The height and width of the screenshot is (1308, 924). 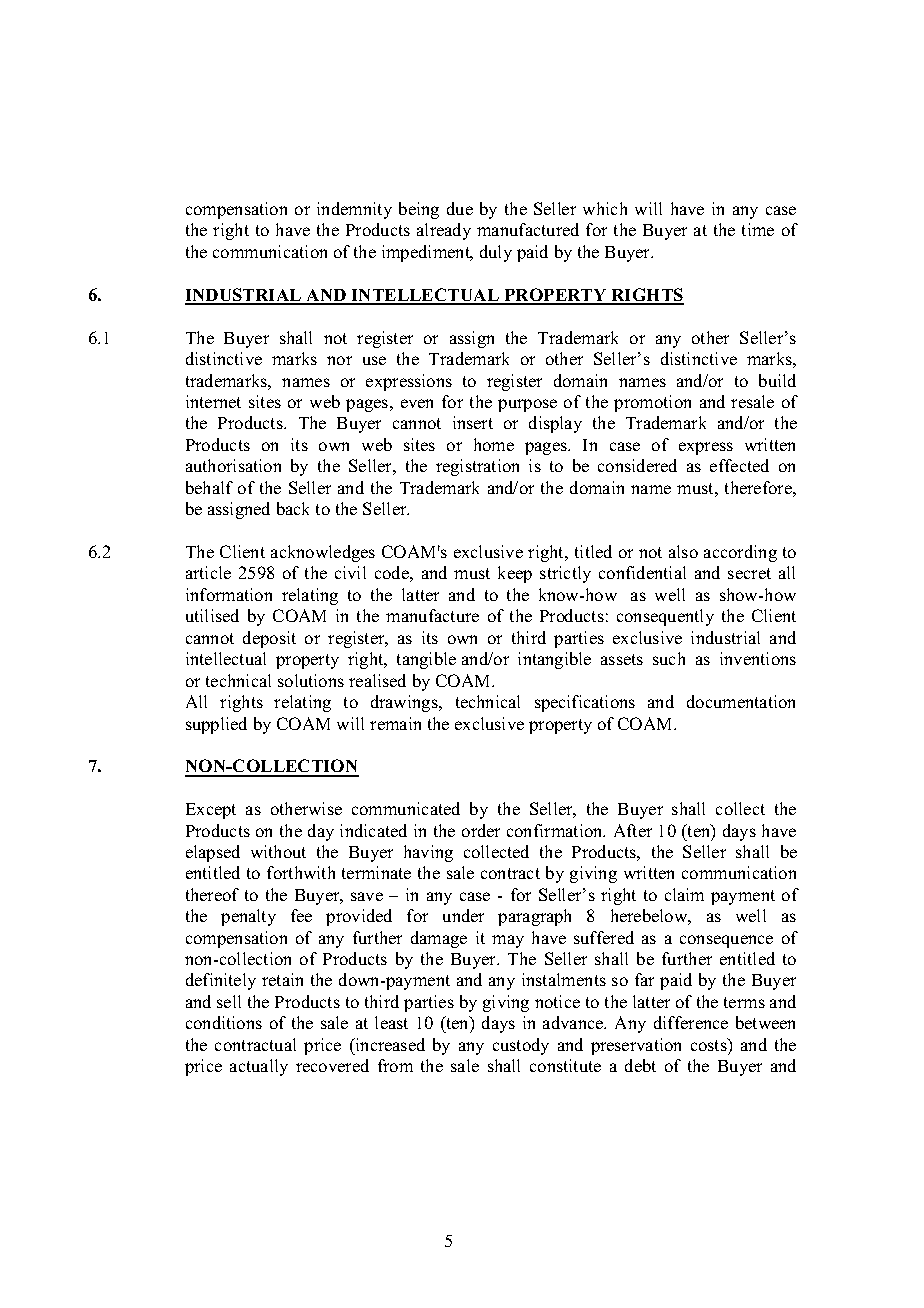 I want to click on duly, so click(x=496, y=253).
